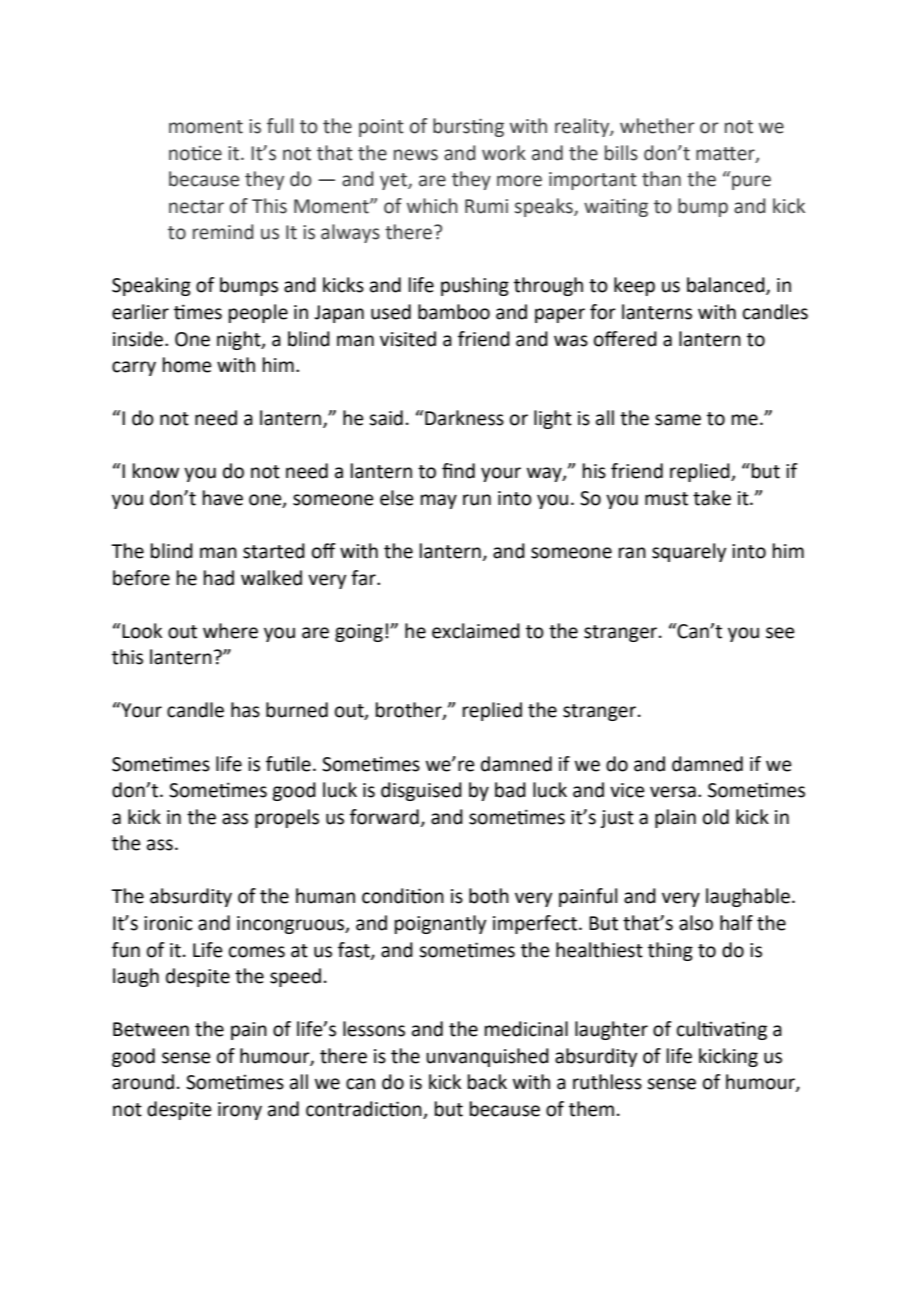 Image resolution: width=924 pixels, height=1308 pixels. I want to click on cultivating, so click(722, 1030).
